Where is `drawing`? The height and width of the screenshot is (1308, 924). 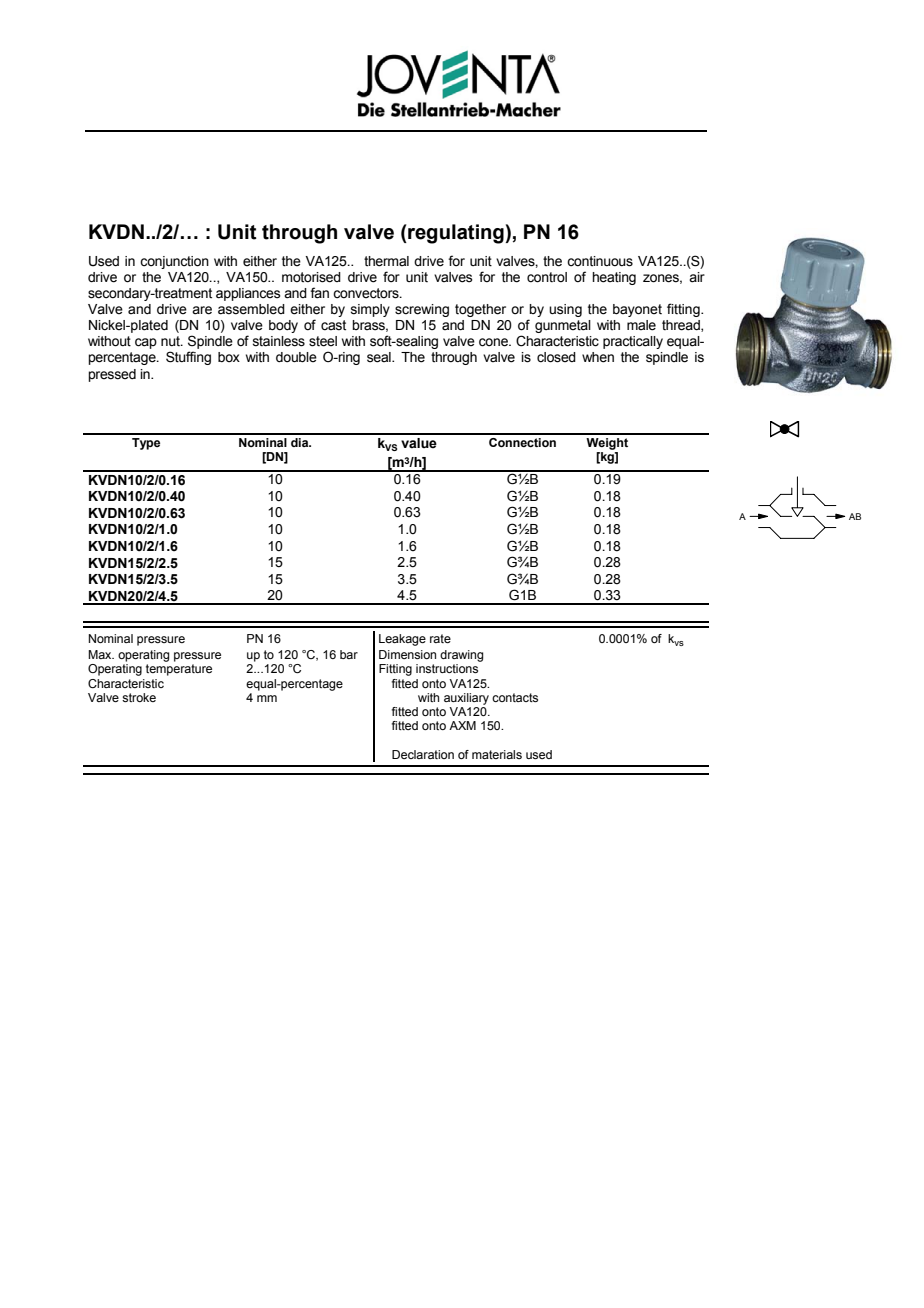
drawing is located at coordinates (461, 656).
